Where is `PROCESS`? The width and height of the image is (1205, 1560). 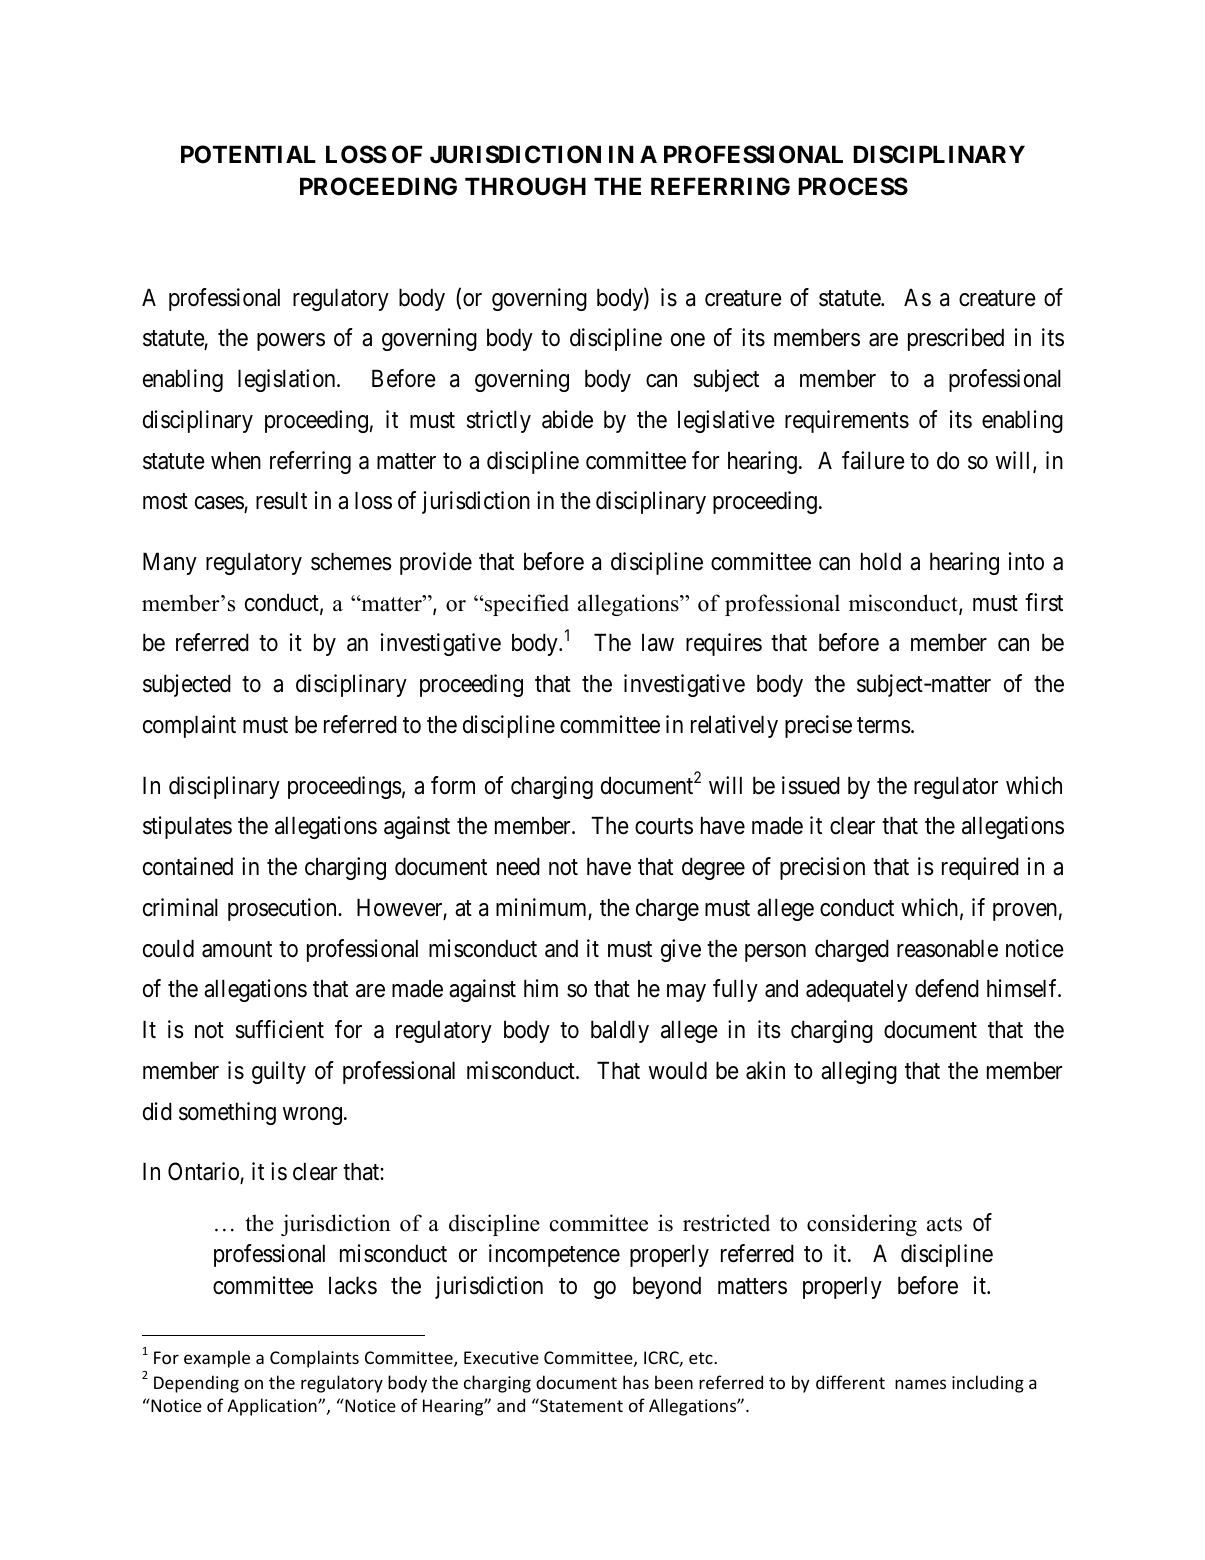
PROCESS is located at coordinates (853, 186).
